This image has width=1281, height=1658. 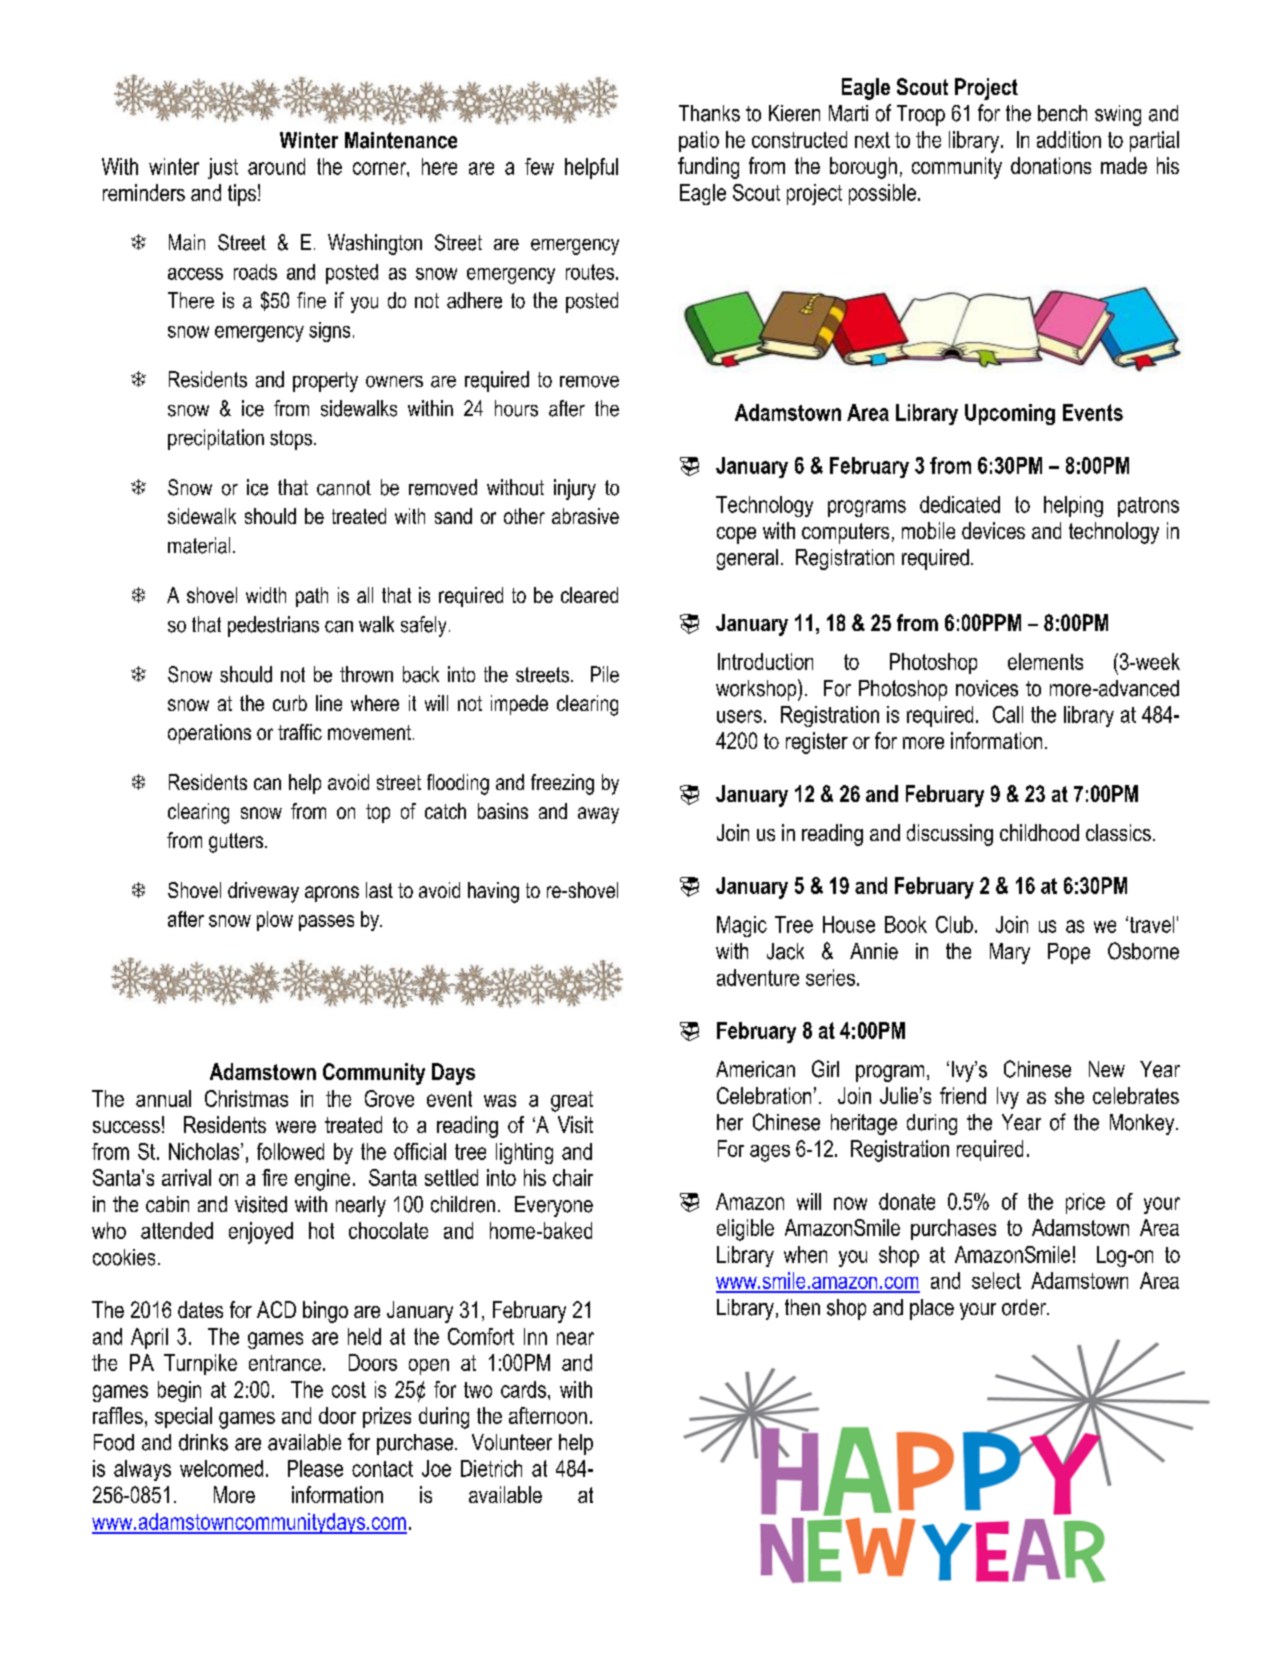 I want to click on devices, so click(x=993, y=530).
